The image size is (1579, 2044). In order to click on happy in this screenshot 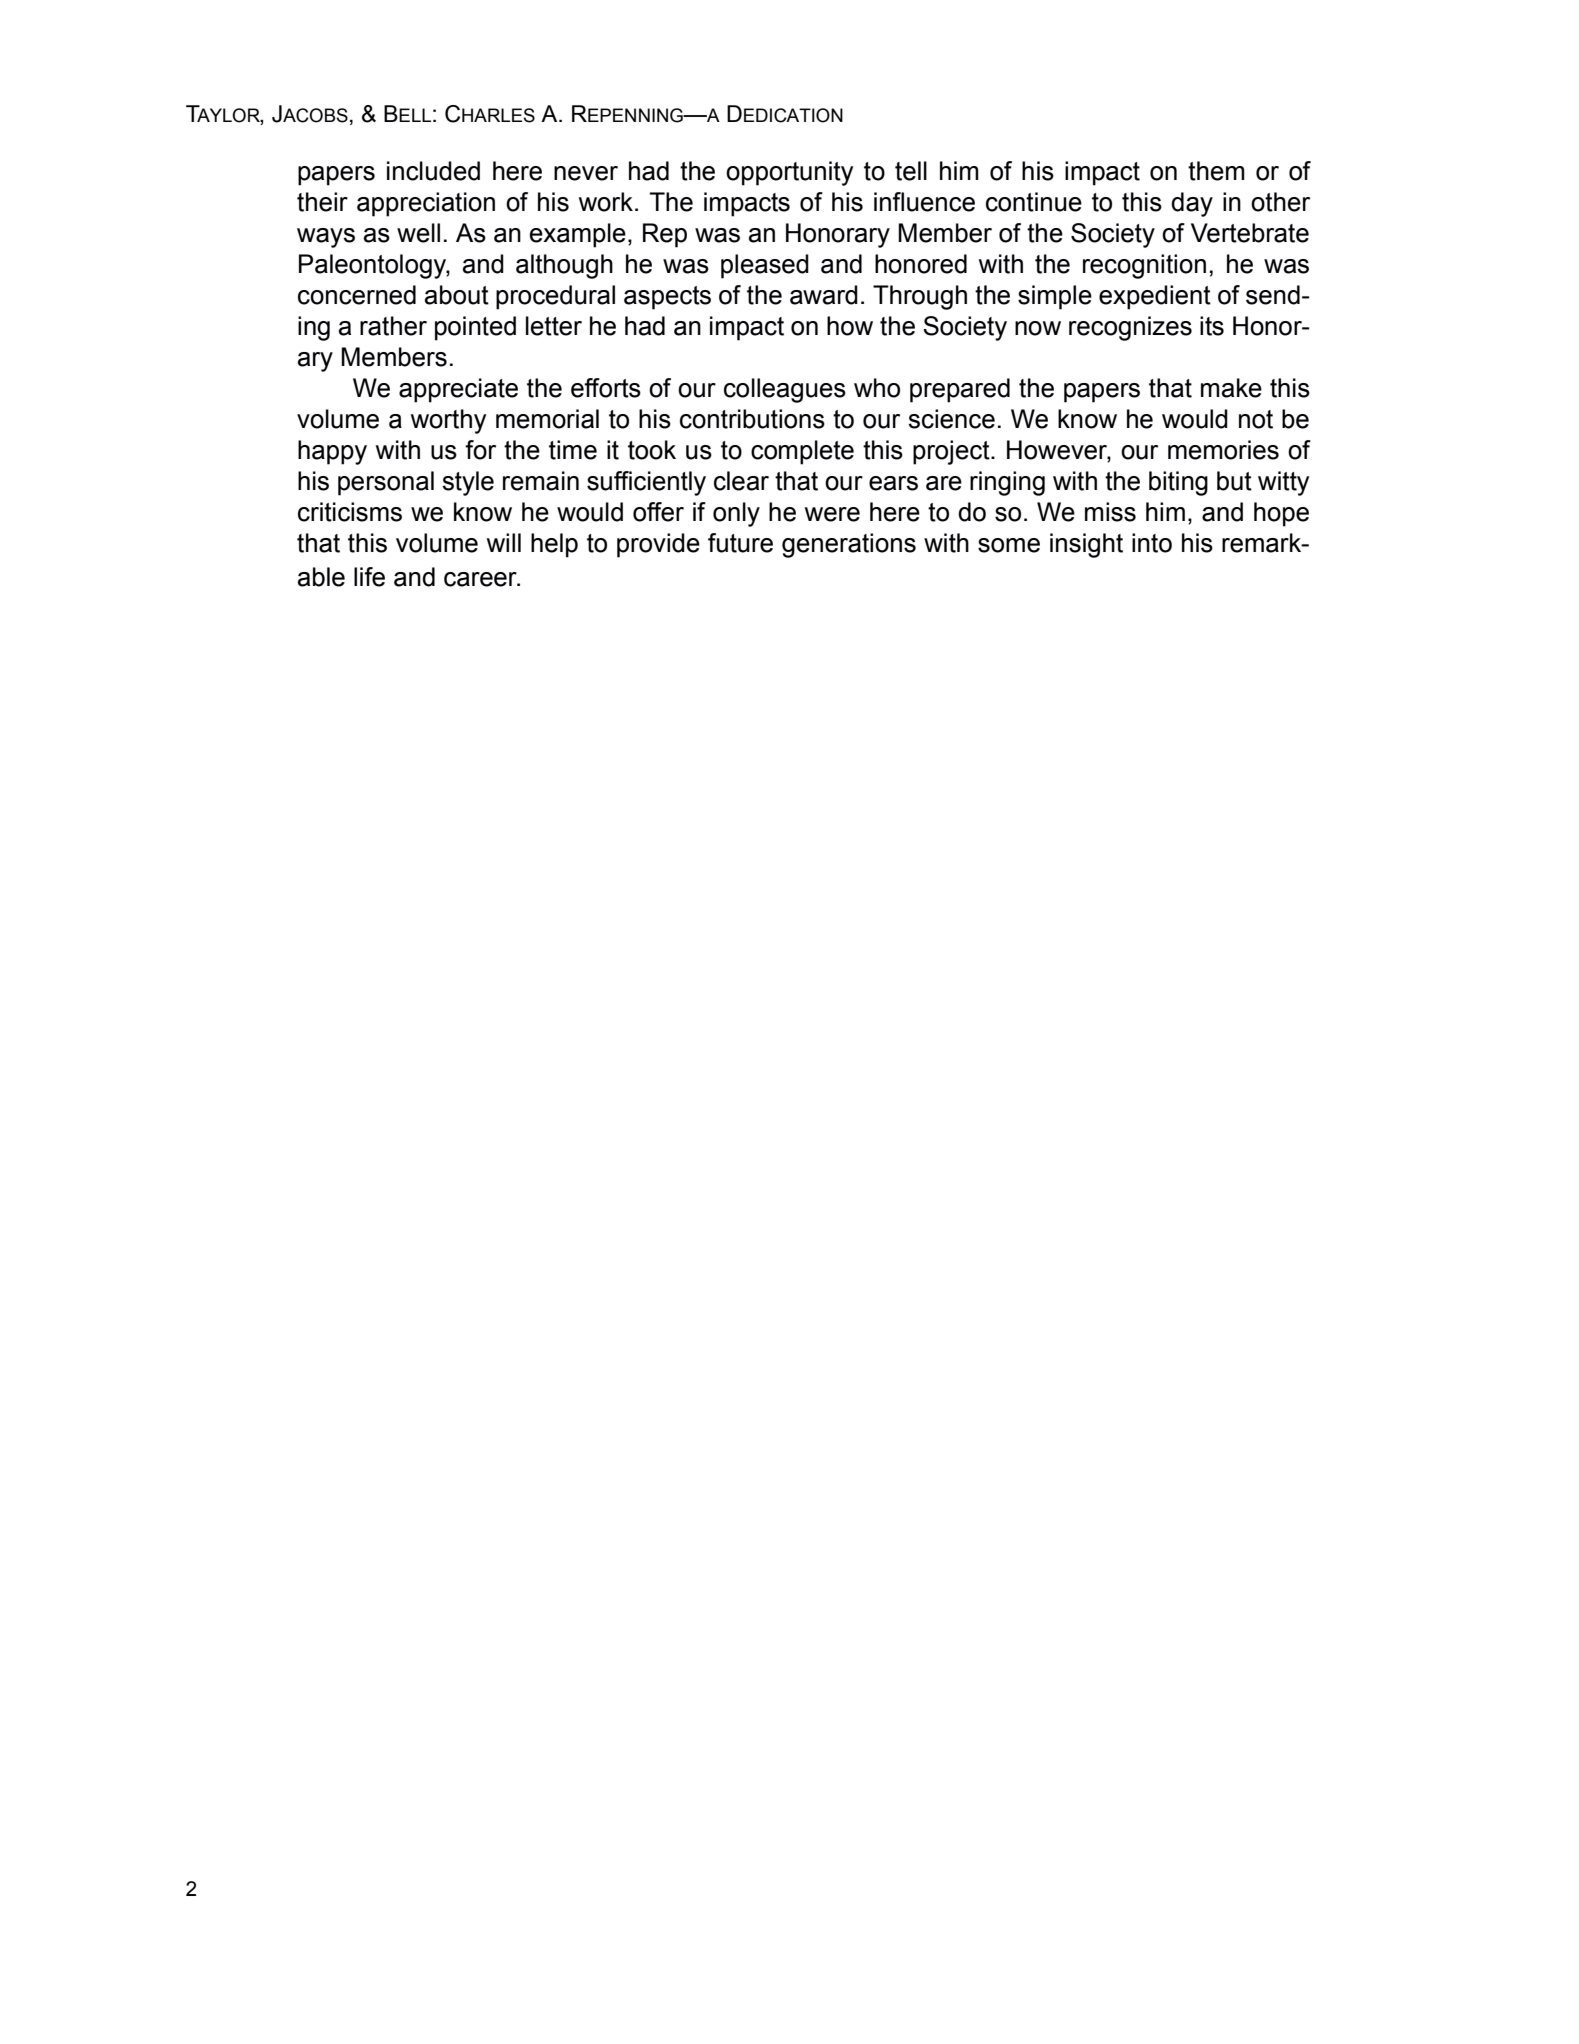, I will do `click(332, 452)`.
